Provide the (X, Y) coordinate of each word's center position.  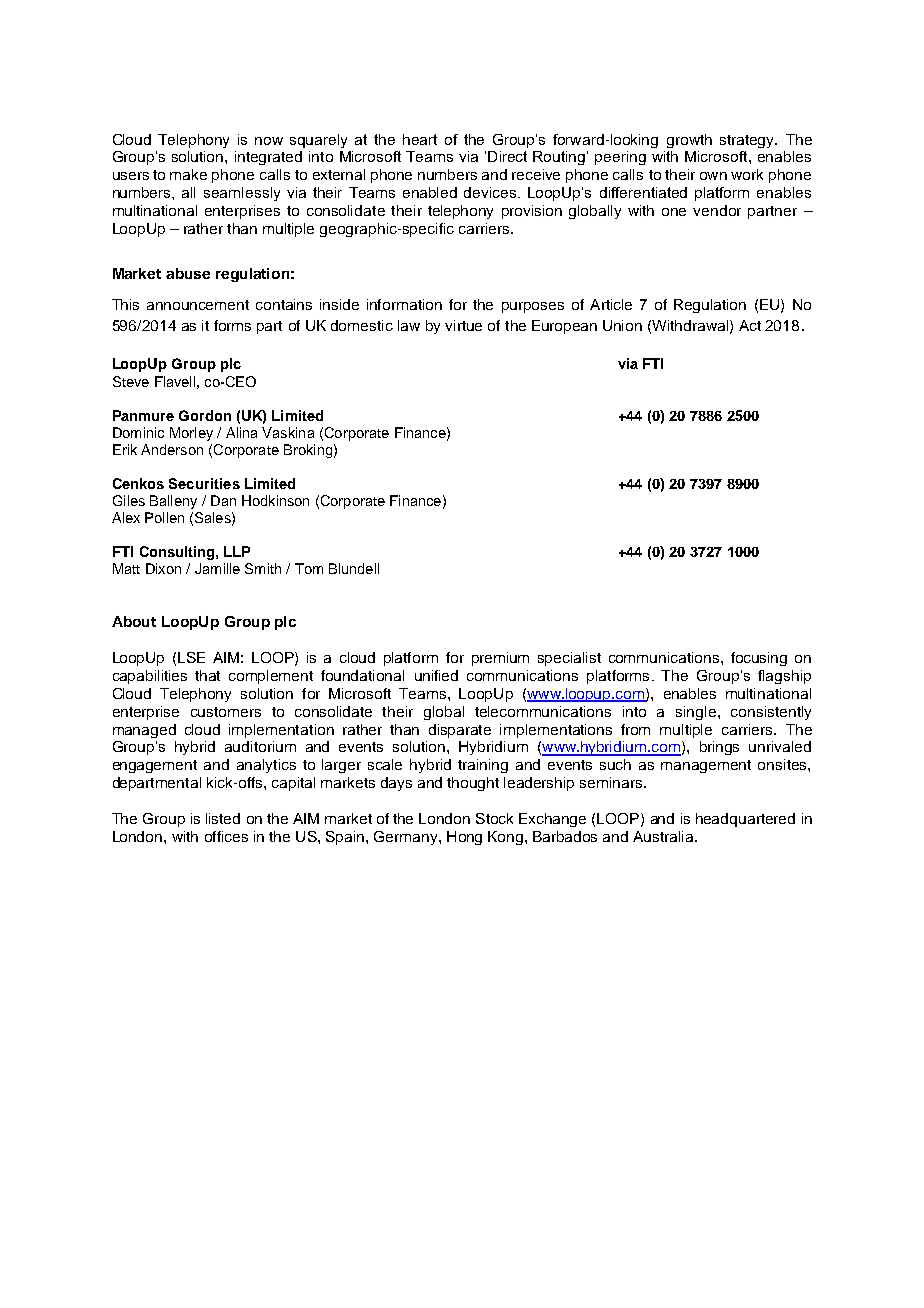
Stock (494, 818)
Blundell (354, 568)
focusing (759, 659)
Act (750, 325)
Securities (204, 483)
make (188, 174)
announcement (198, 305)
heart (420, 139)
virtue (463, 325)
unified (436, 675)
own (713, 176)
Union (622, 325)
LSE (191, 657)
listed (223, 818)
